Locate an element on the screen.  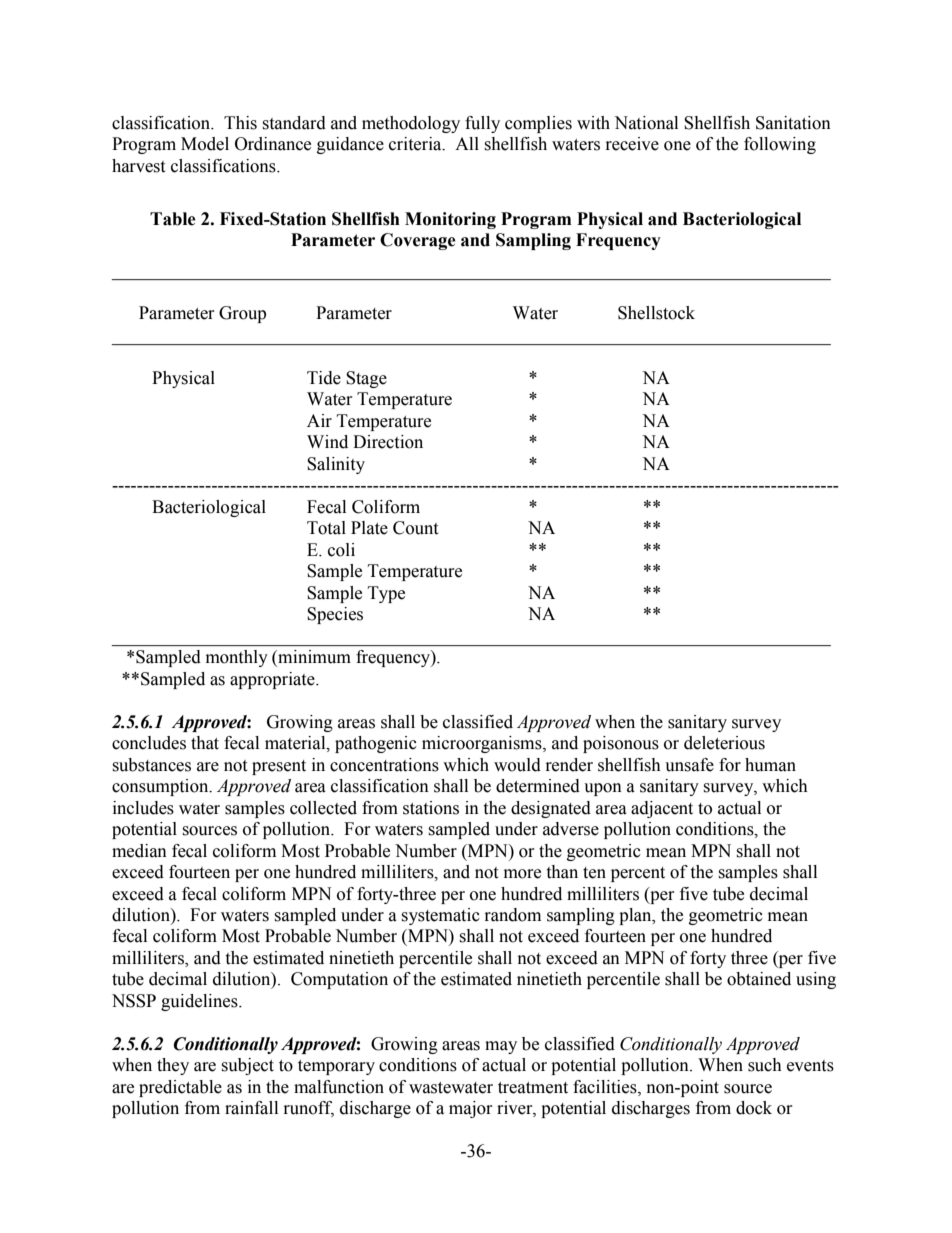
monthly is located at coordinates (237, 658).
